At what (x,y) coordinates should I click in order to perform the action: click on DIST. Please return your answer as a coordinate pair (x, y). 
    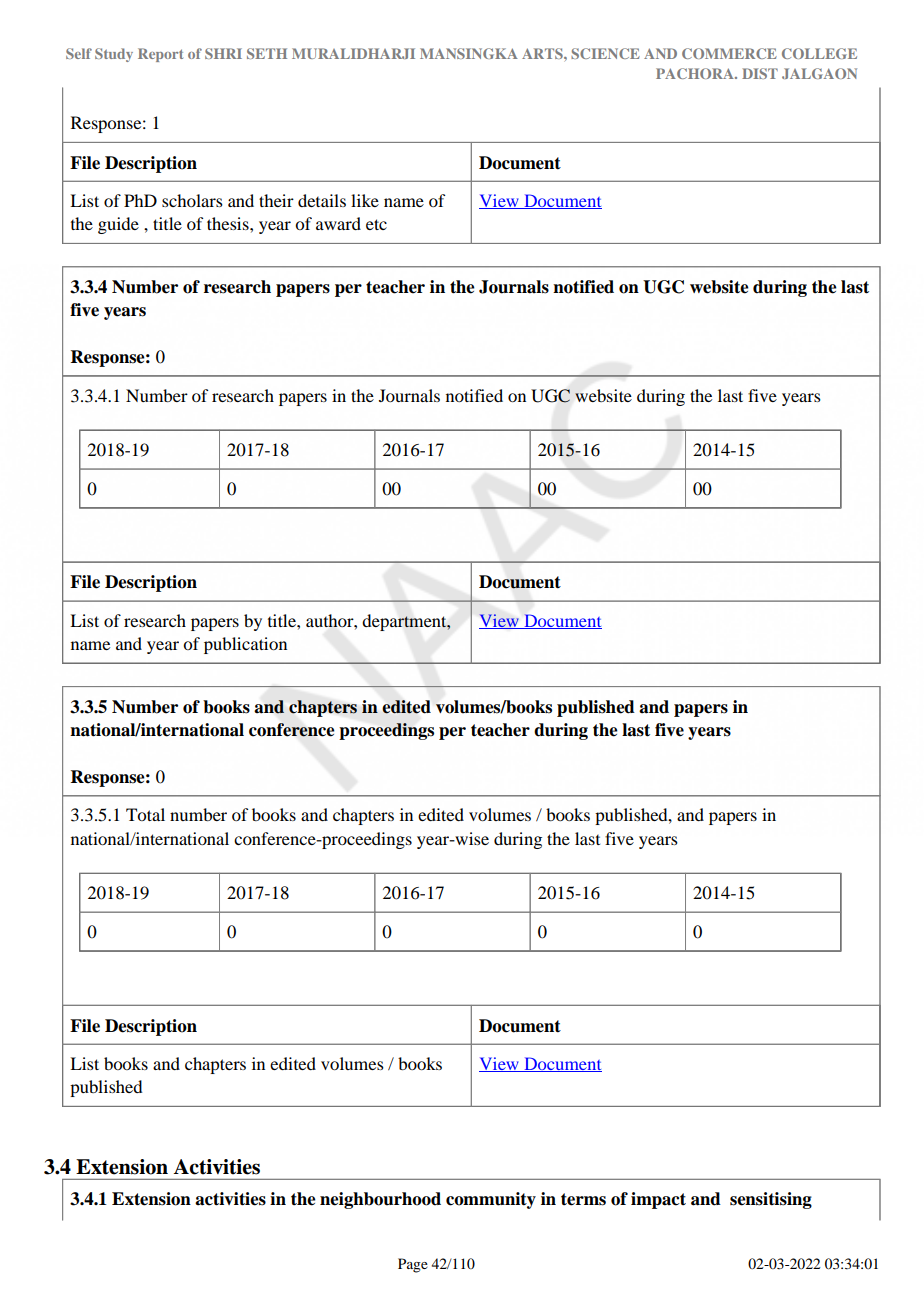
    Looking at the image, I should click on (760, 73).
